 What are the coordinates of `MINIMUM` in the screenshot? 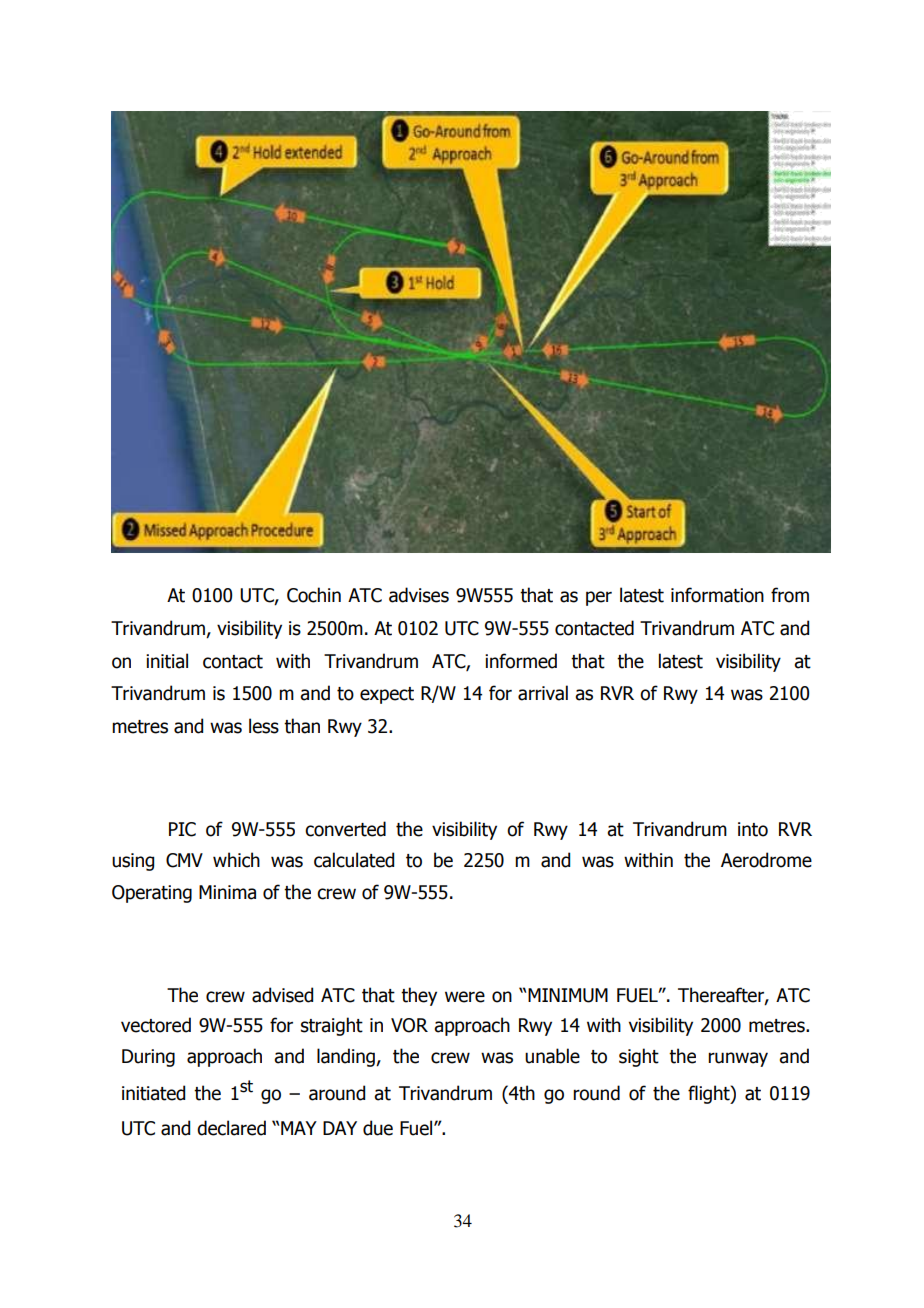 It's located at (568, 995).
